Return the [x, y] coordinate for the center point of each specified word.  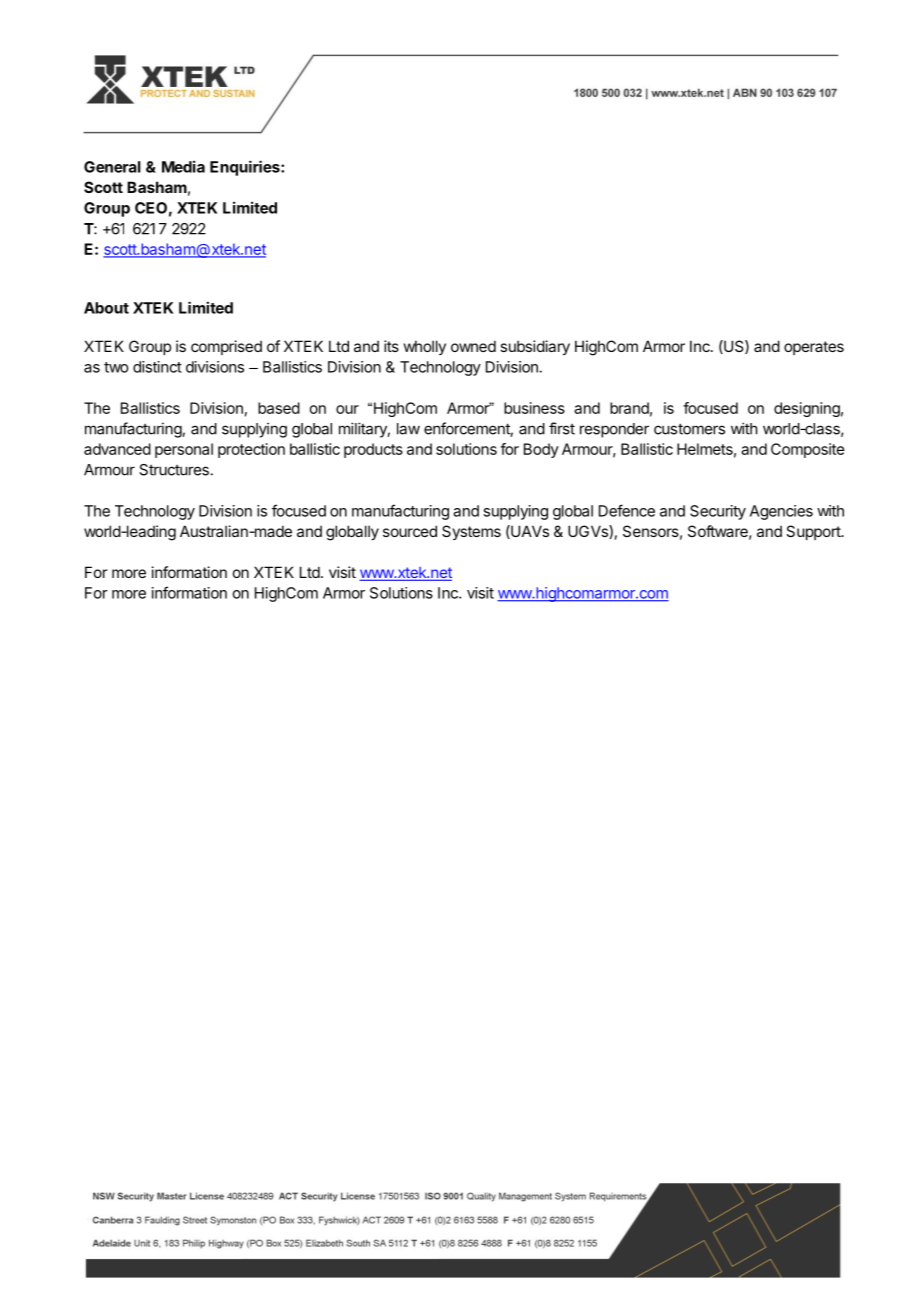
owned [473, 346]
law [408, 429]
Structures [174, 470]
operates [814, 348]
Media [183, 166]
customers [689, 429]
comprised [226, 347]
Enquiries [246, 168]
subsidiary [535, 347]
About [106, 308]
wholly [425, 347]
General [112, 167]
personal [184, 450]
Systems [471, 532]
